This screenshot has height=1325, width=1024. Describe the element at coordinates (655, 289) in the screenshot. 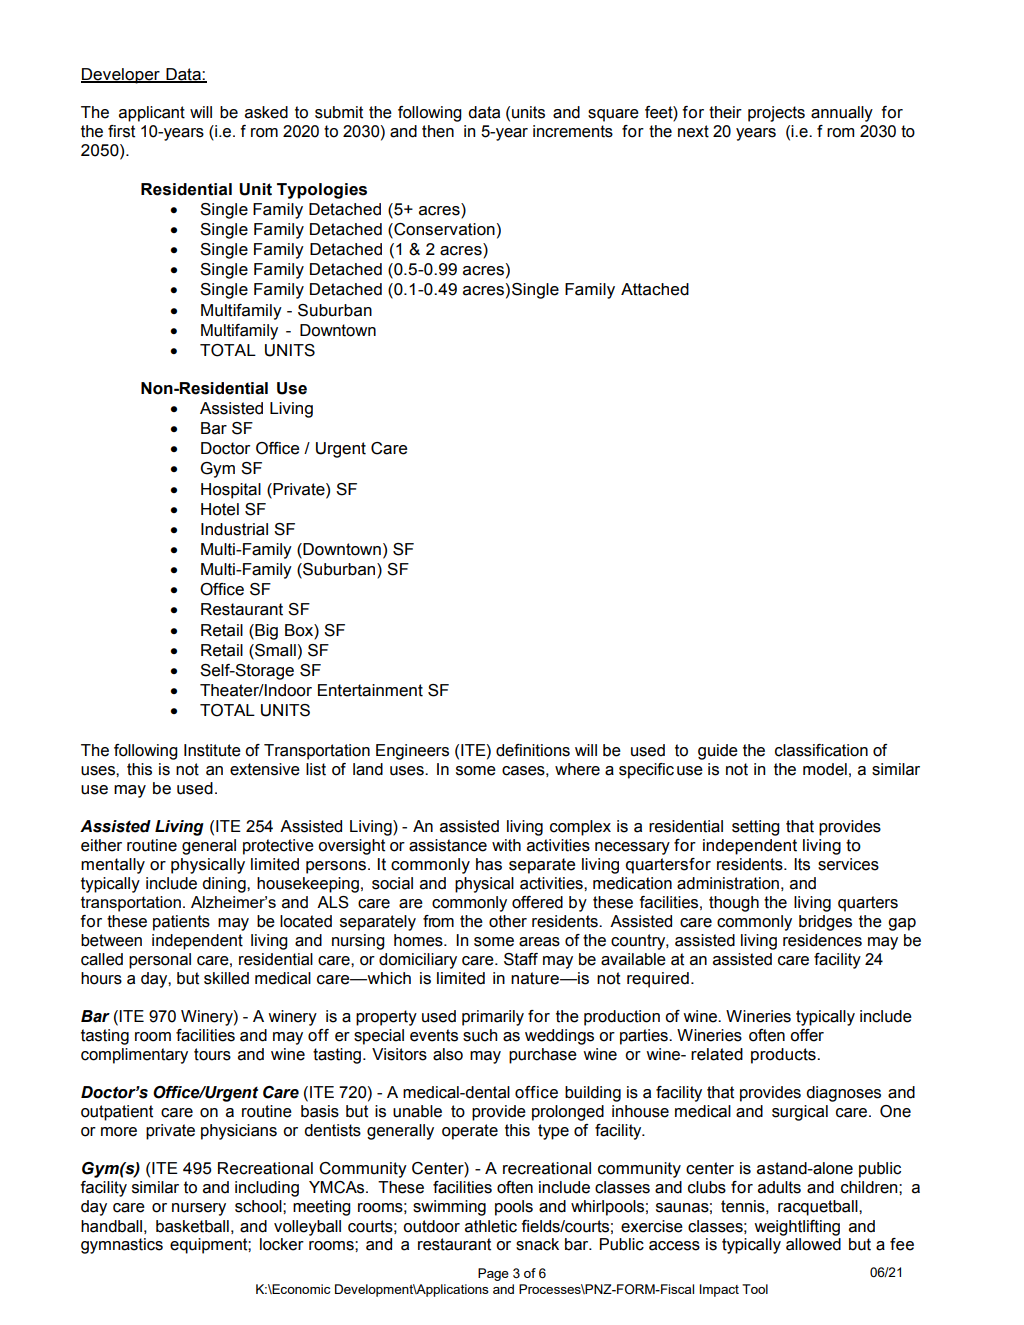

I see `Attached` at that location.
